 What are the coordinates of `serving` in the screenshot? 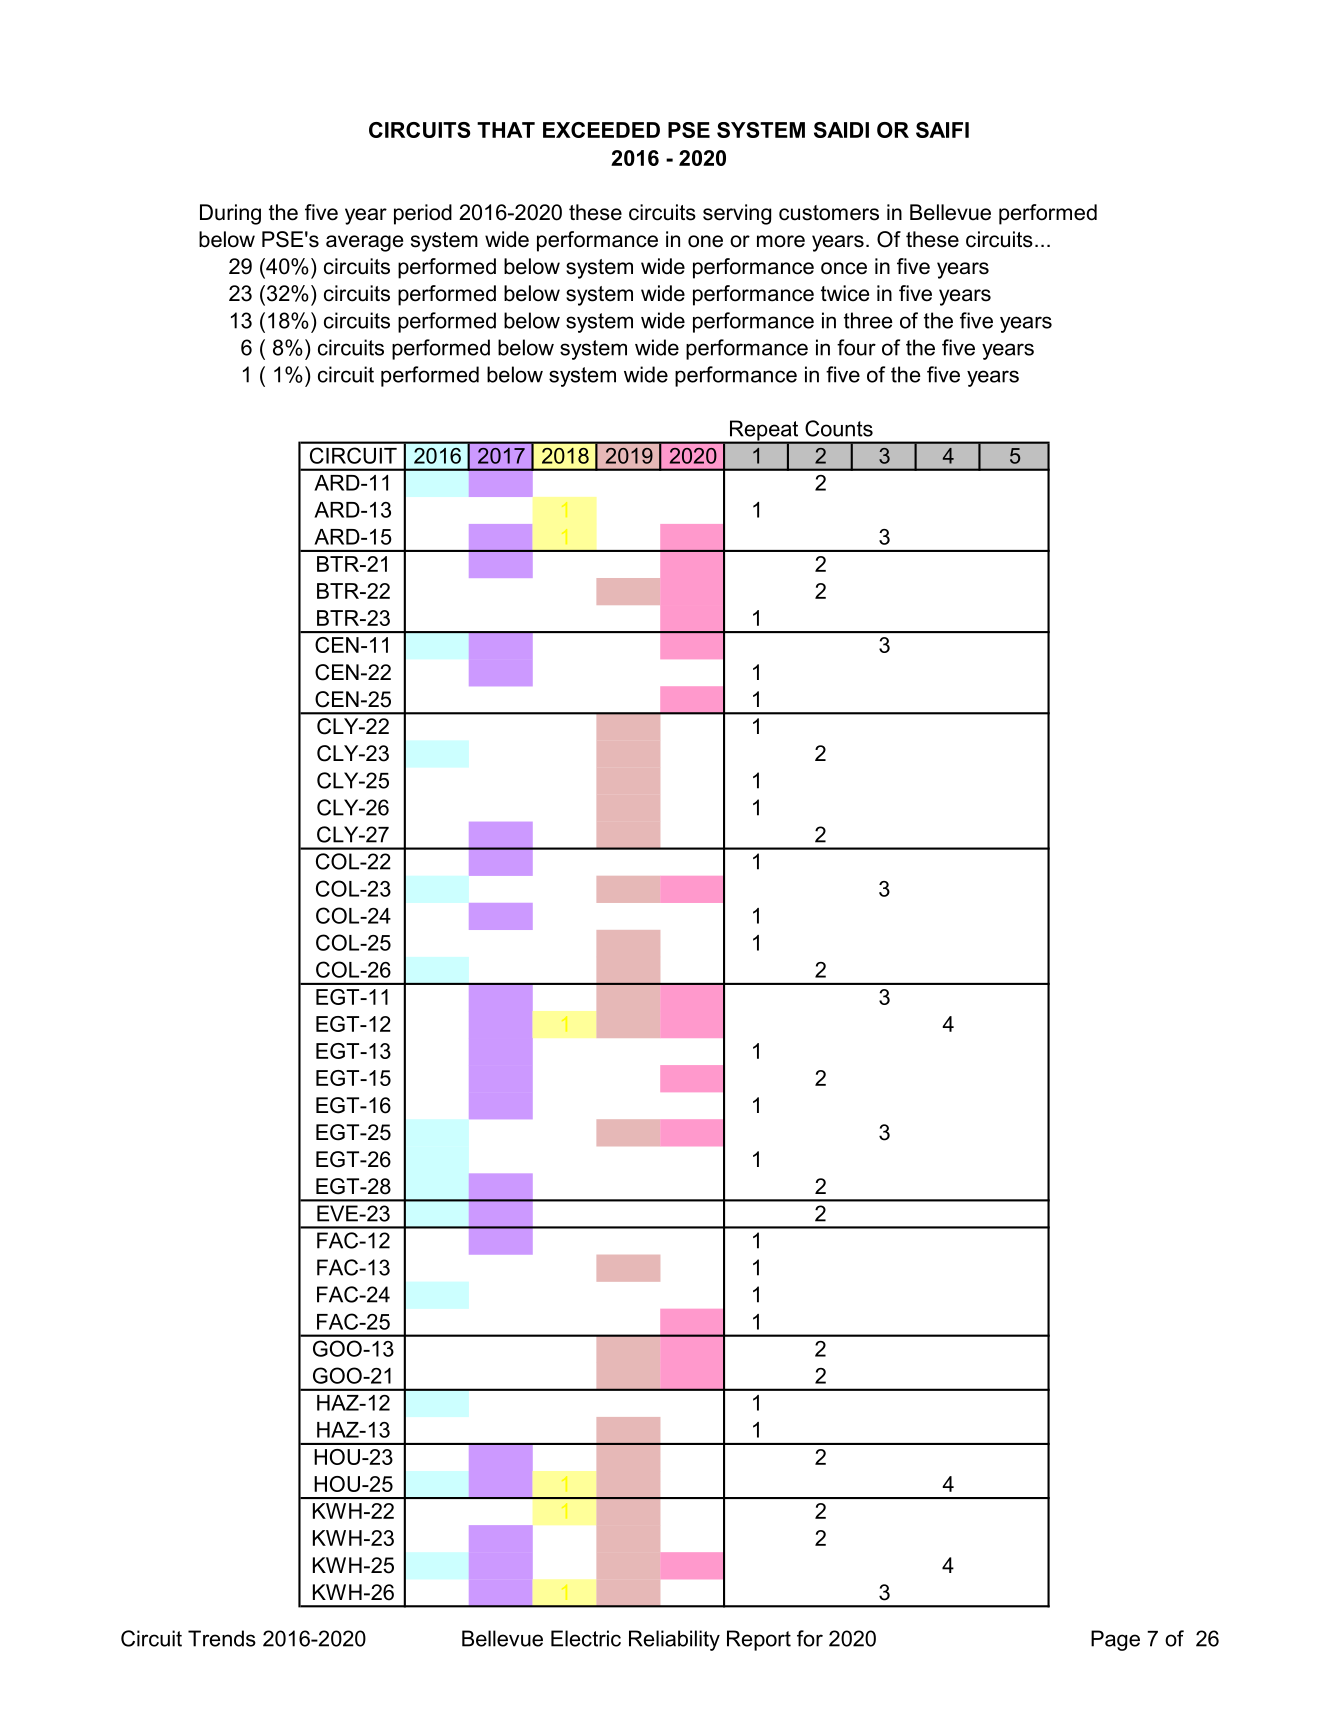 It's located at (737, 214).
